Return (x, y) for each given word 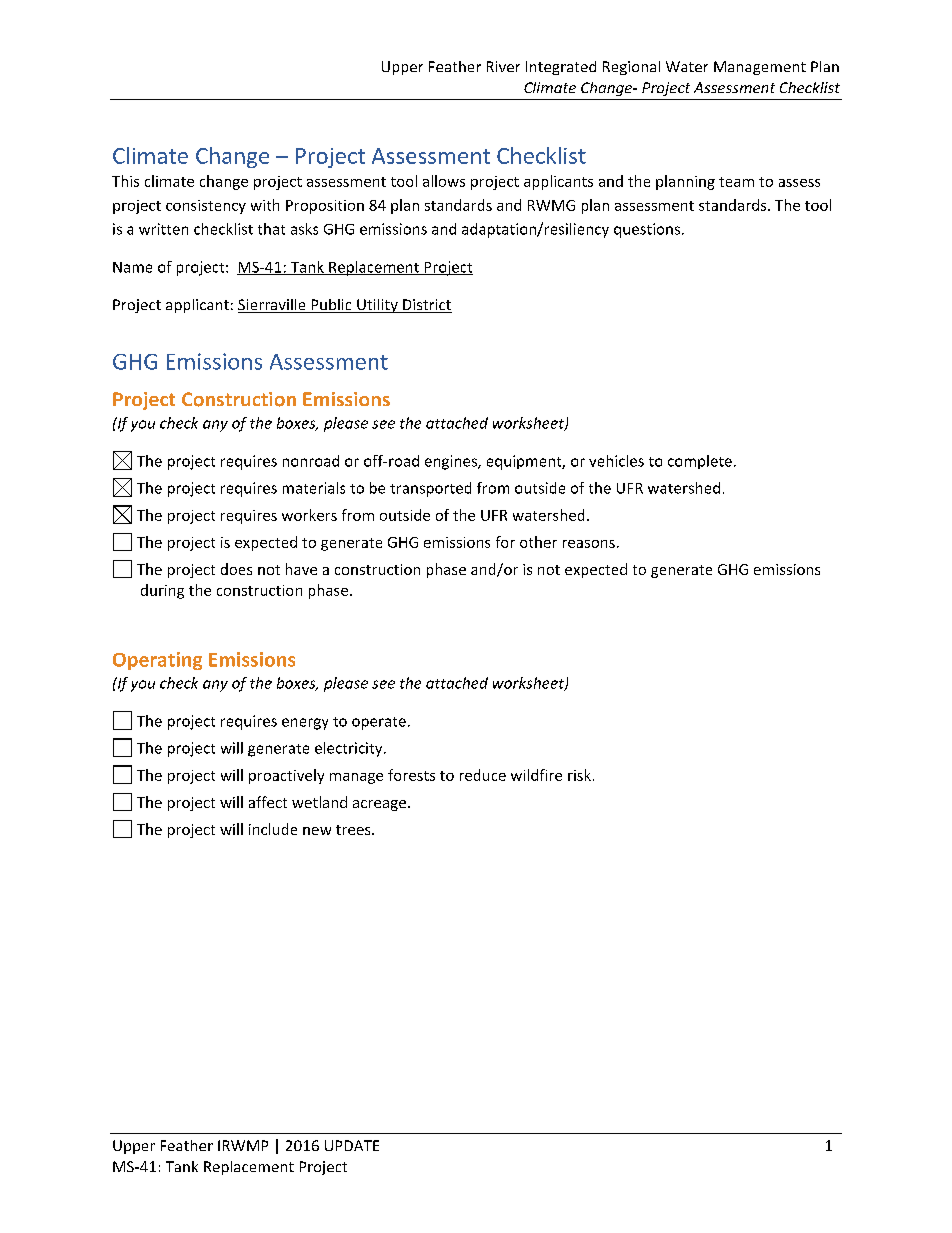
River (503, 66)
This (125, 181)
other (538, 542)
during (162, 591)
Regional (631, 68)
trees (354, 830)
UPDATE (352, 1145)
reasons (589, 544)
